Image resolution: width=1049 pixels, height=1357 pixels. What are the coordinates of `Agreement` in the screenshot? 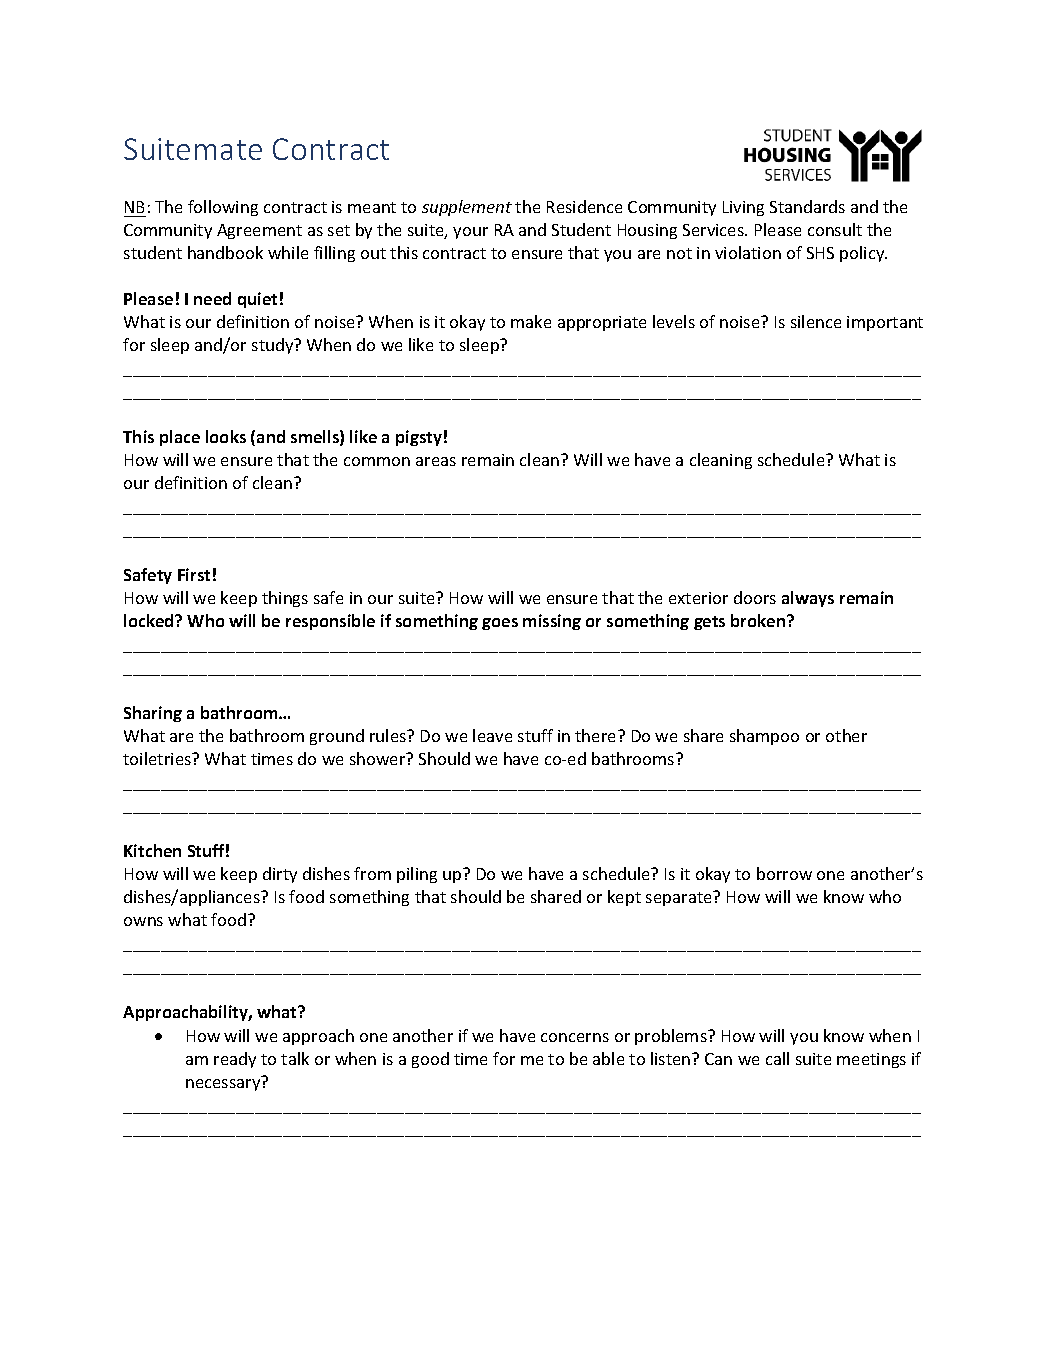 It's located at (259, 231).
